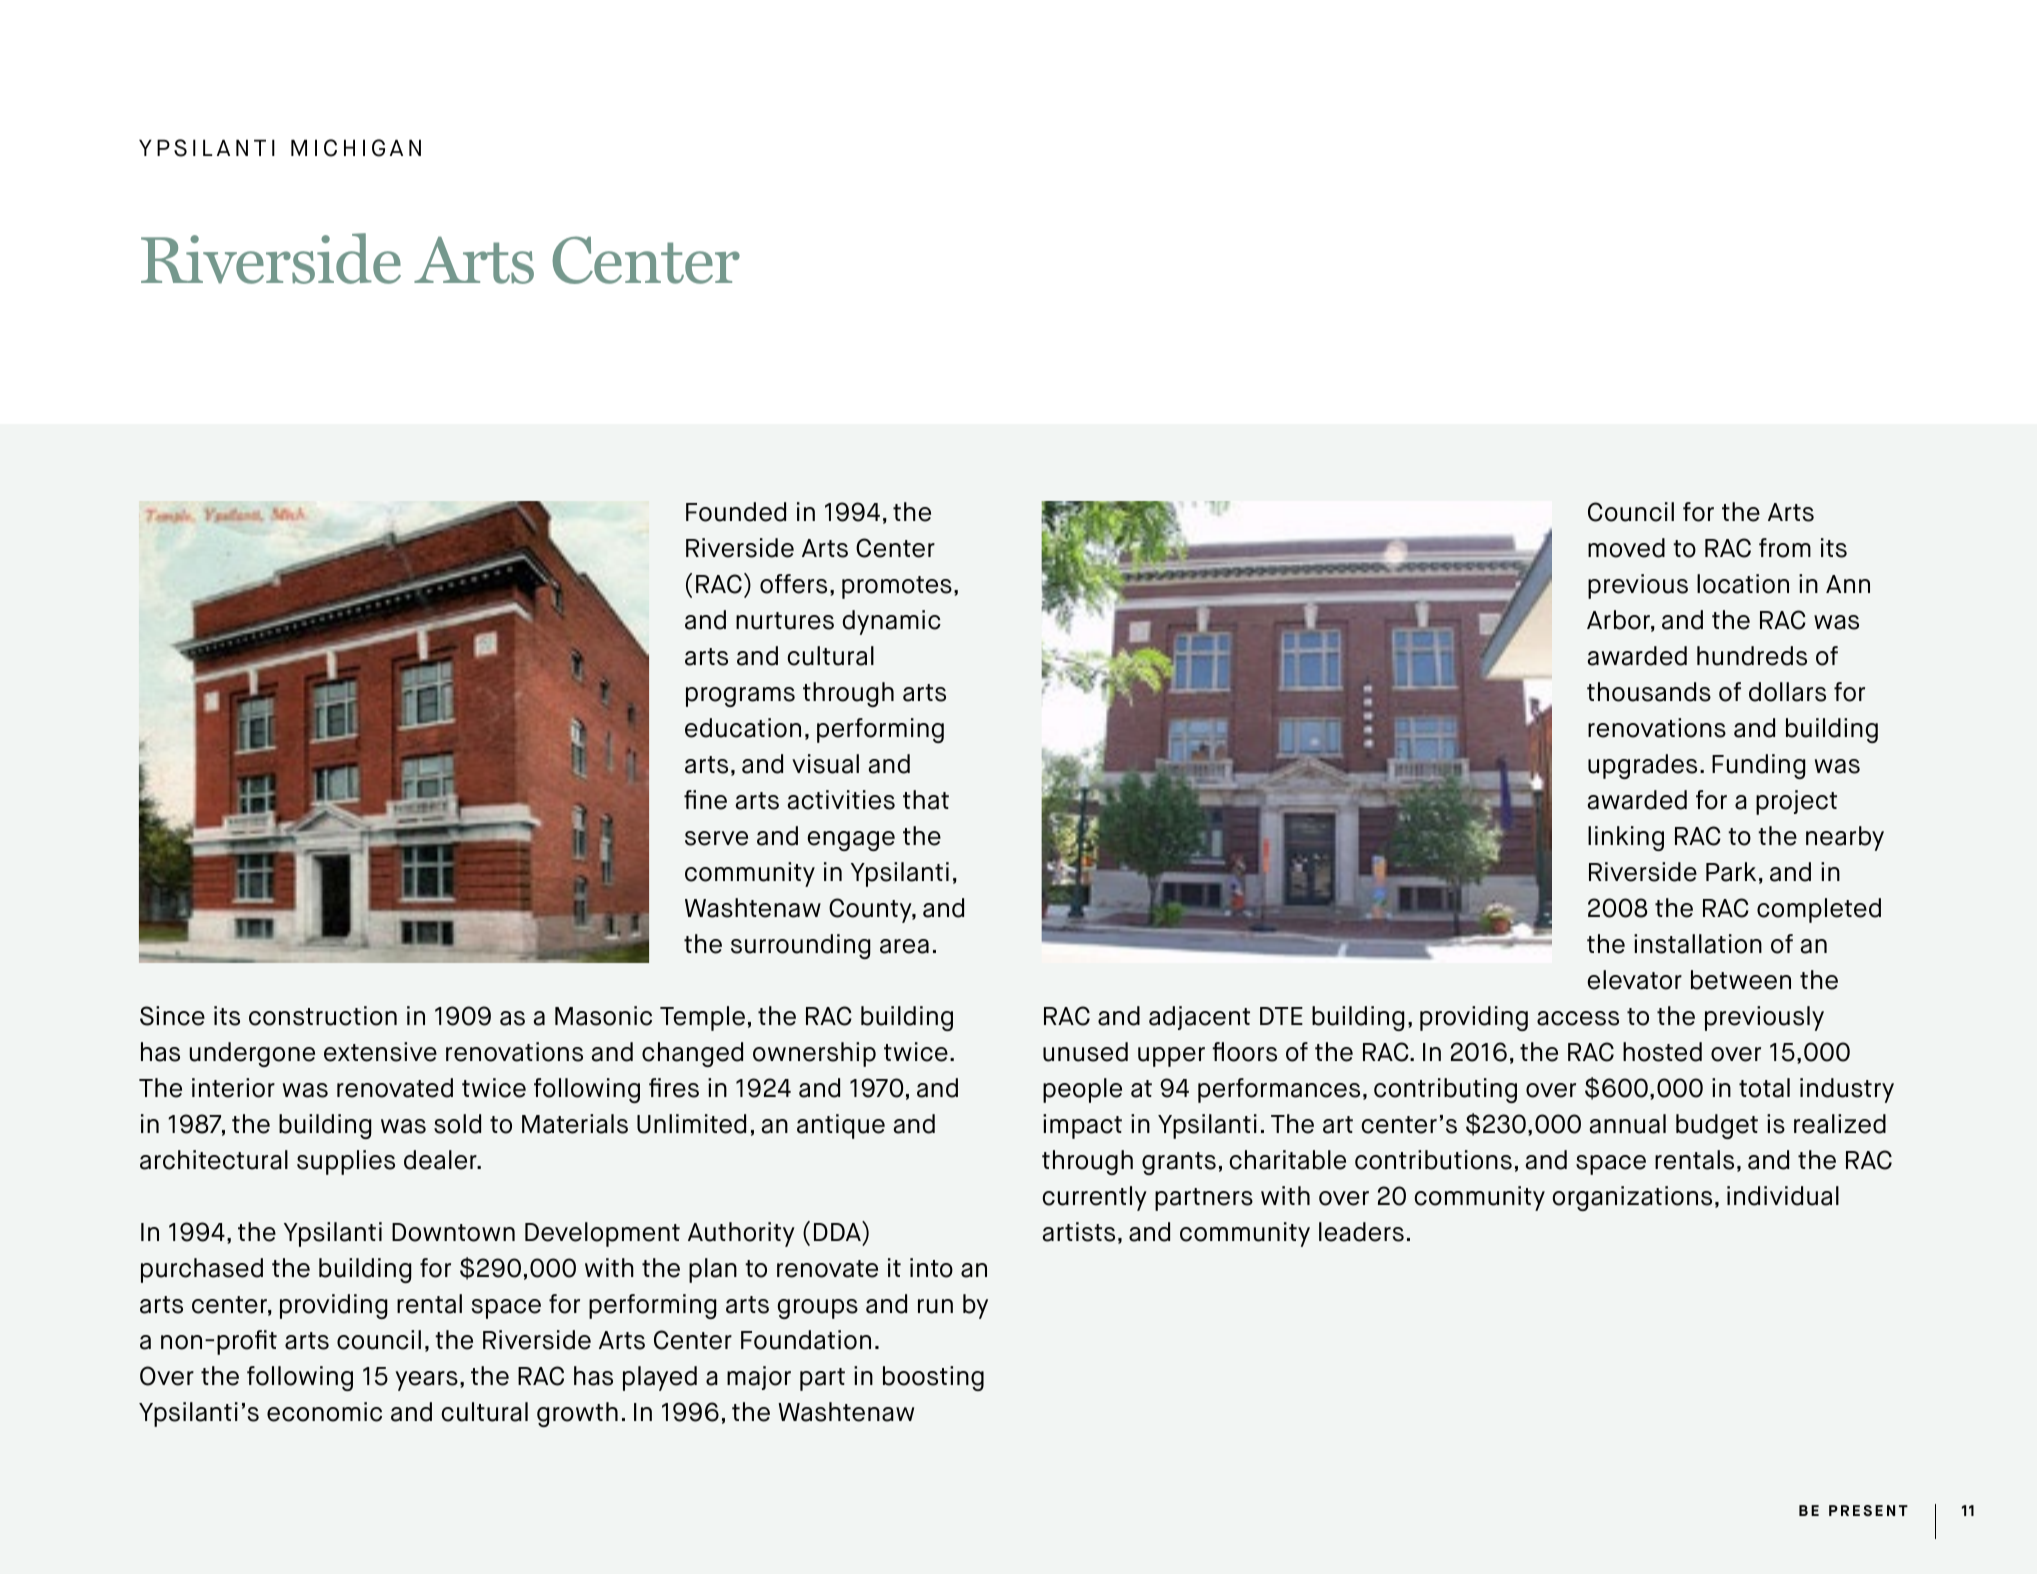  Describe the element at coordinates (356, 148) in the screenshot. I see `MICHIGAN` at that location.
